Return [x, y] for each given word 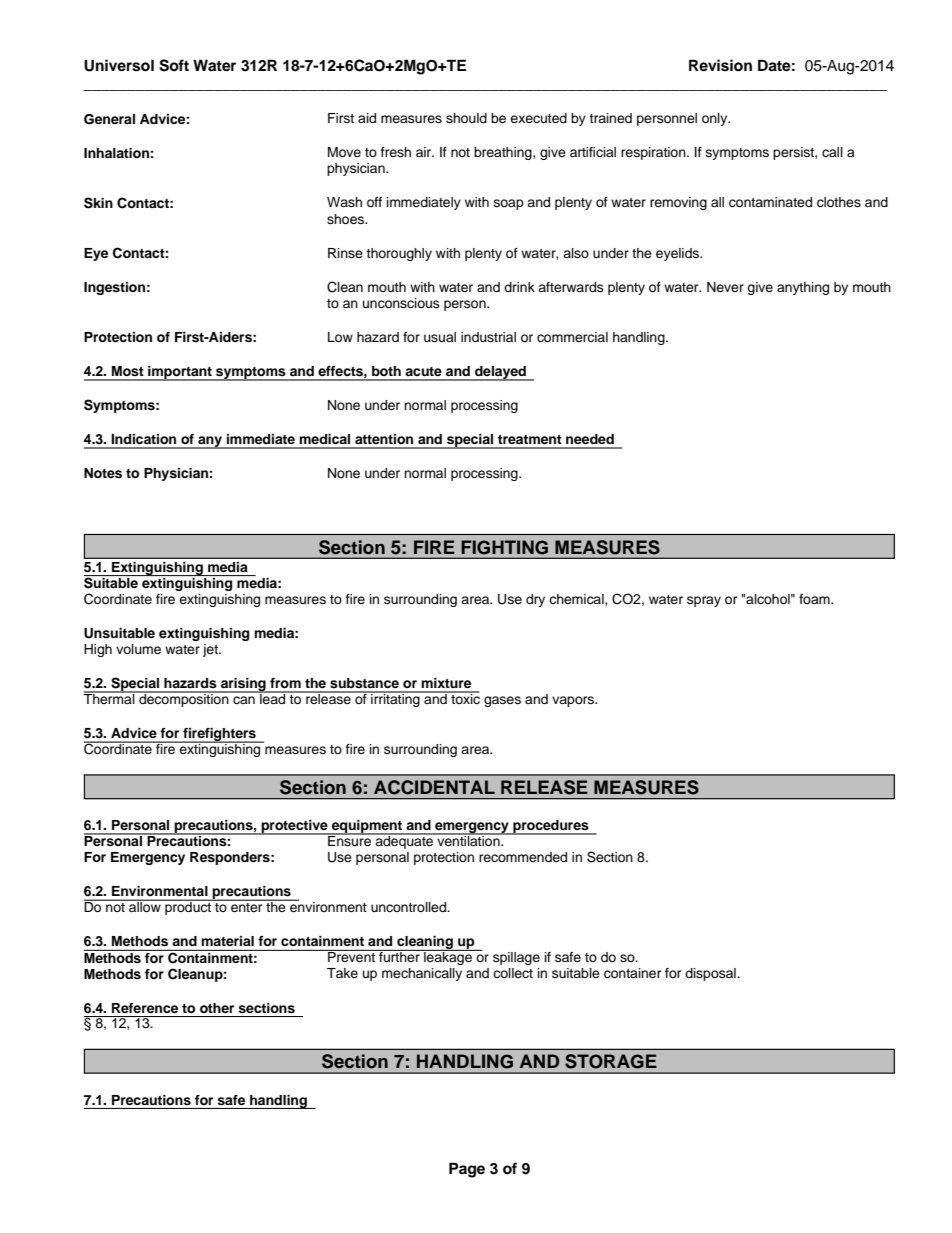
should [466, 118]
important [180, 373]
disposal [711, 974]
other [217, 1008]
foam [815, 599]
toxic [464, 697]
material [228, 941]
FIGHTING [504, 547]
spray [704, 601]
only [716, 119]
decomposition [184, 699]
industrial [488, 337]
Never [725, 287]
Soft [174, 65]
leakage [448, 957]
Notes [103, 473]
